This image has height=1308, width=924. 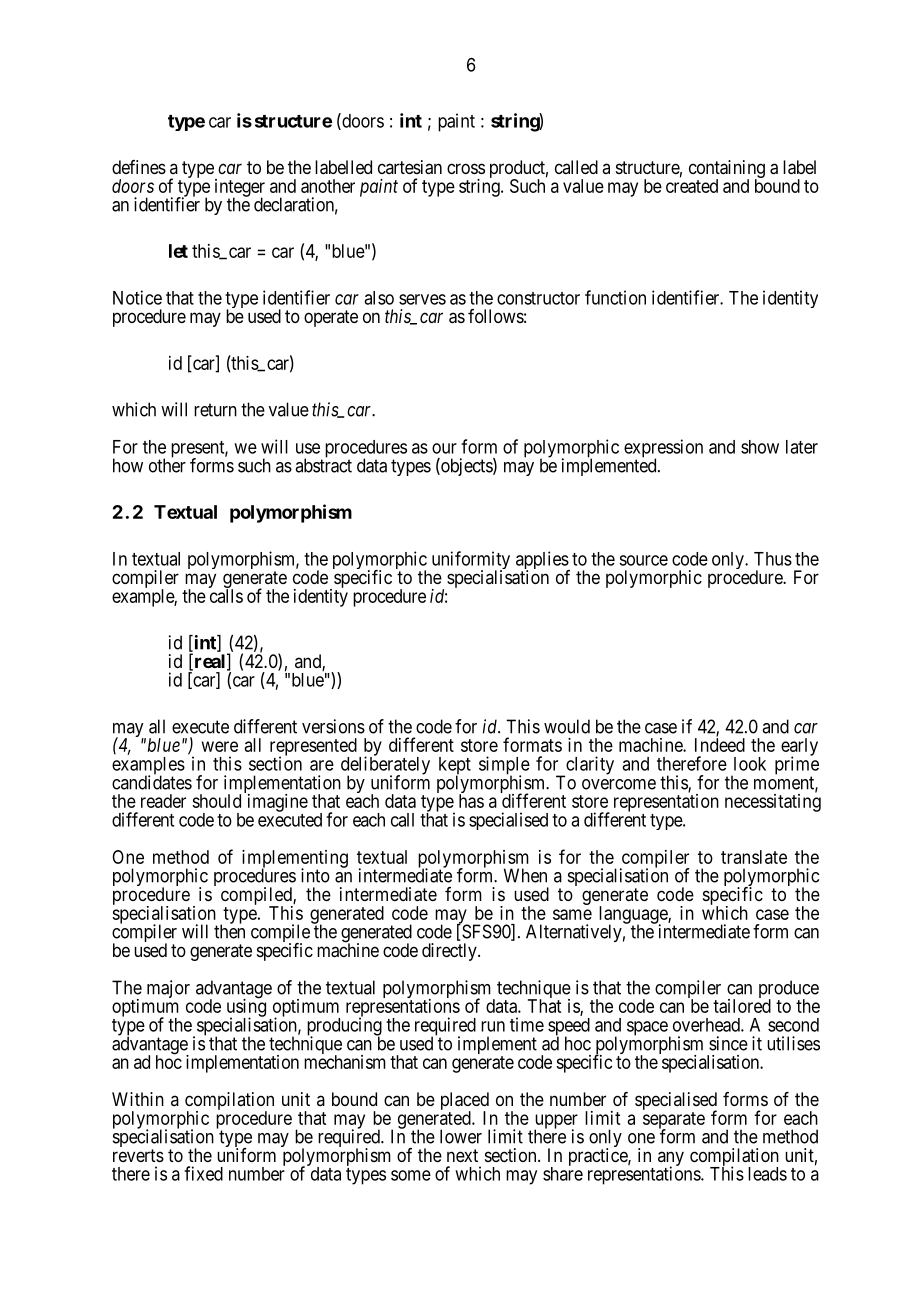 I want to click on created, so click(x=692, y=185).
